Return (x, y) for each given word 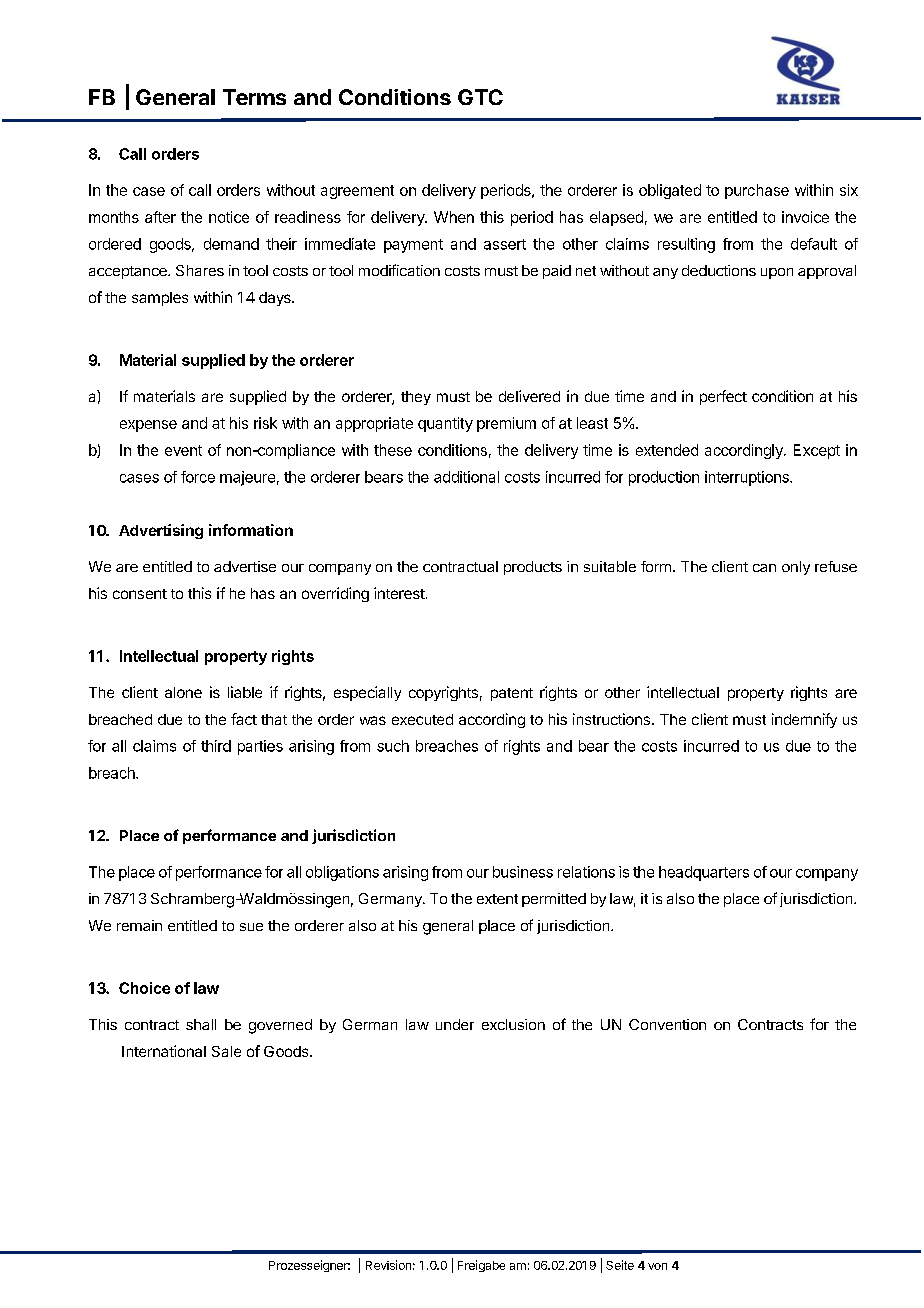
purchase (757, 191)
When (454, 217)
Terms (254, 97)
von (657, 1266)
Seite (620, 1265)
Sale (226, 1051)
